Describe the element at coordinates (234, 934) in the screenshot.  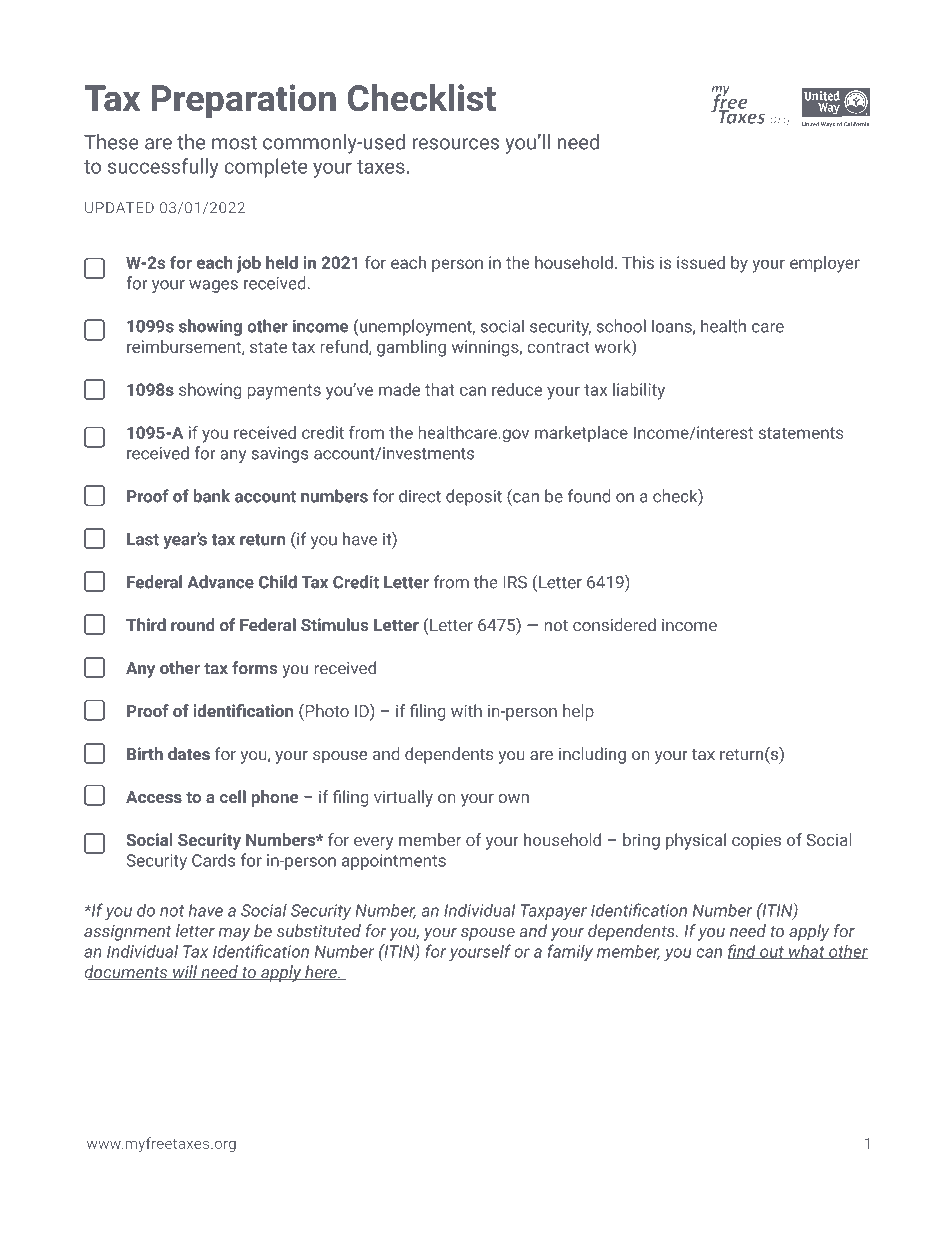
I see `may` at that location.
